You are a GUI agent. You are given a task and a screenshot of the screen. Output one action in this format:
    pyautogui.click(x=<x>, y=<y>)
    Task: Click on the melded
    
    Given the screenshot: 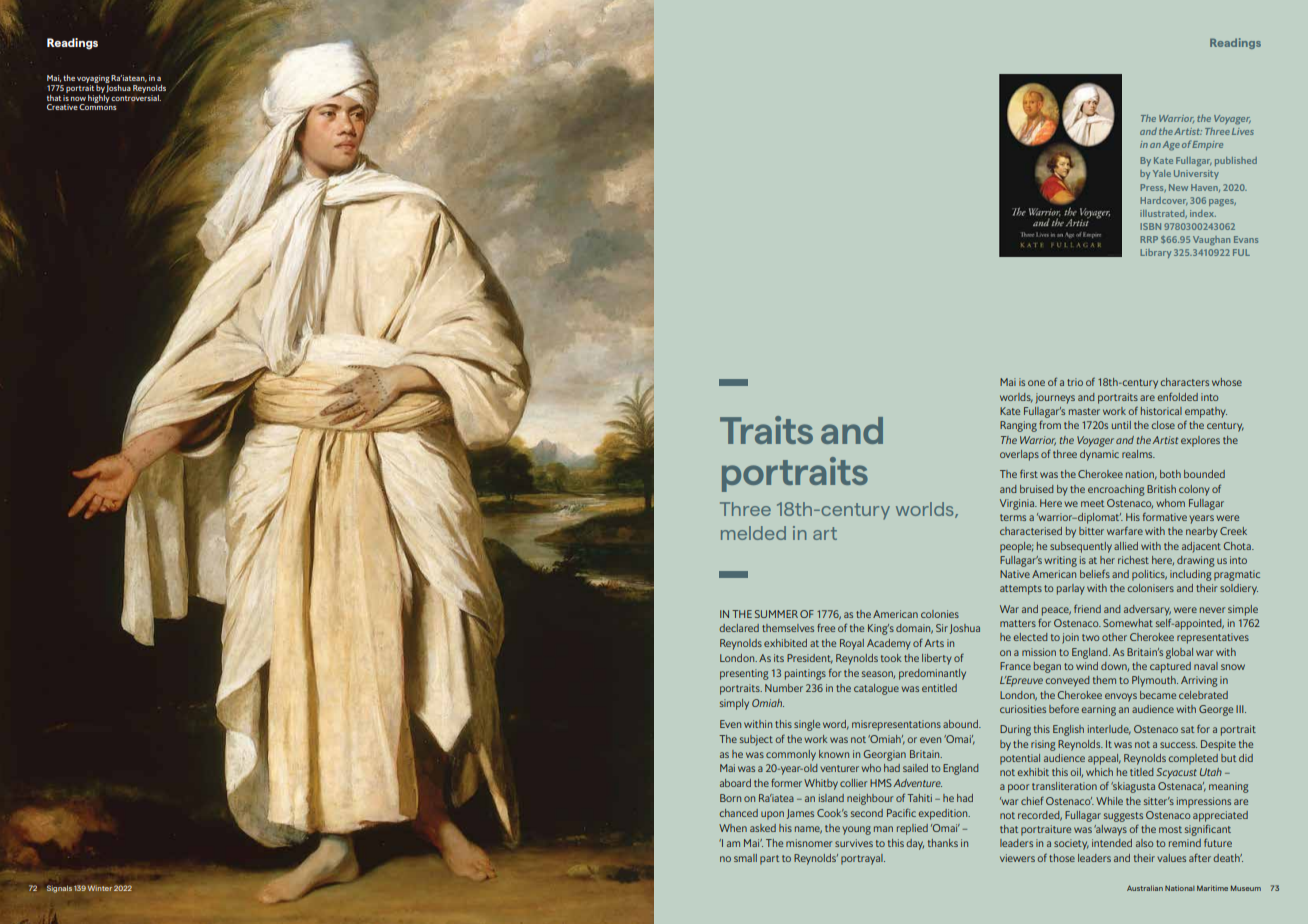 What is the action you would take?
    pyautogui.click(x=753, y=533)
